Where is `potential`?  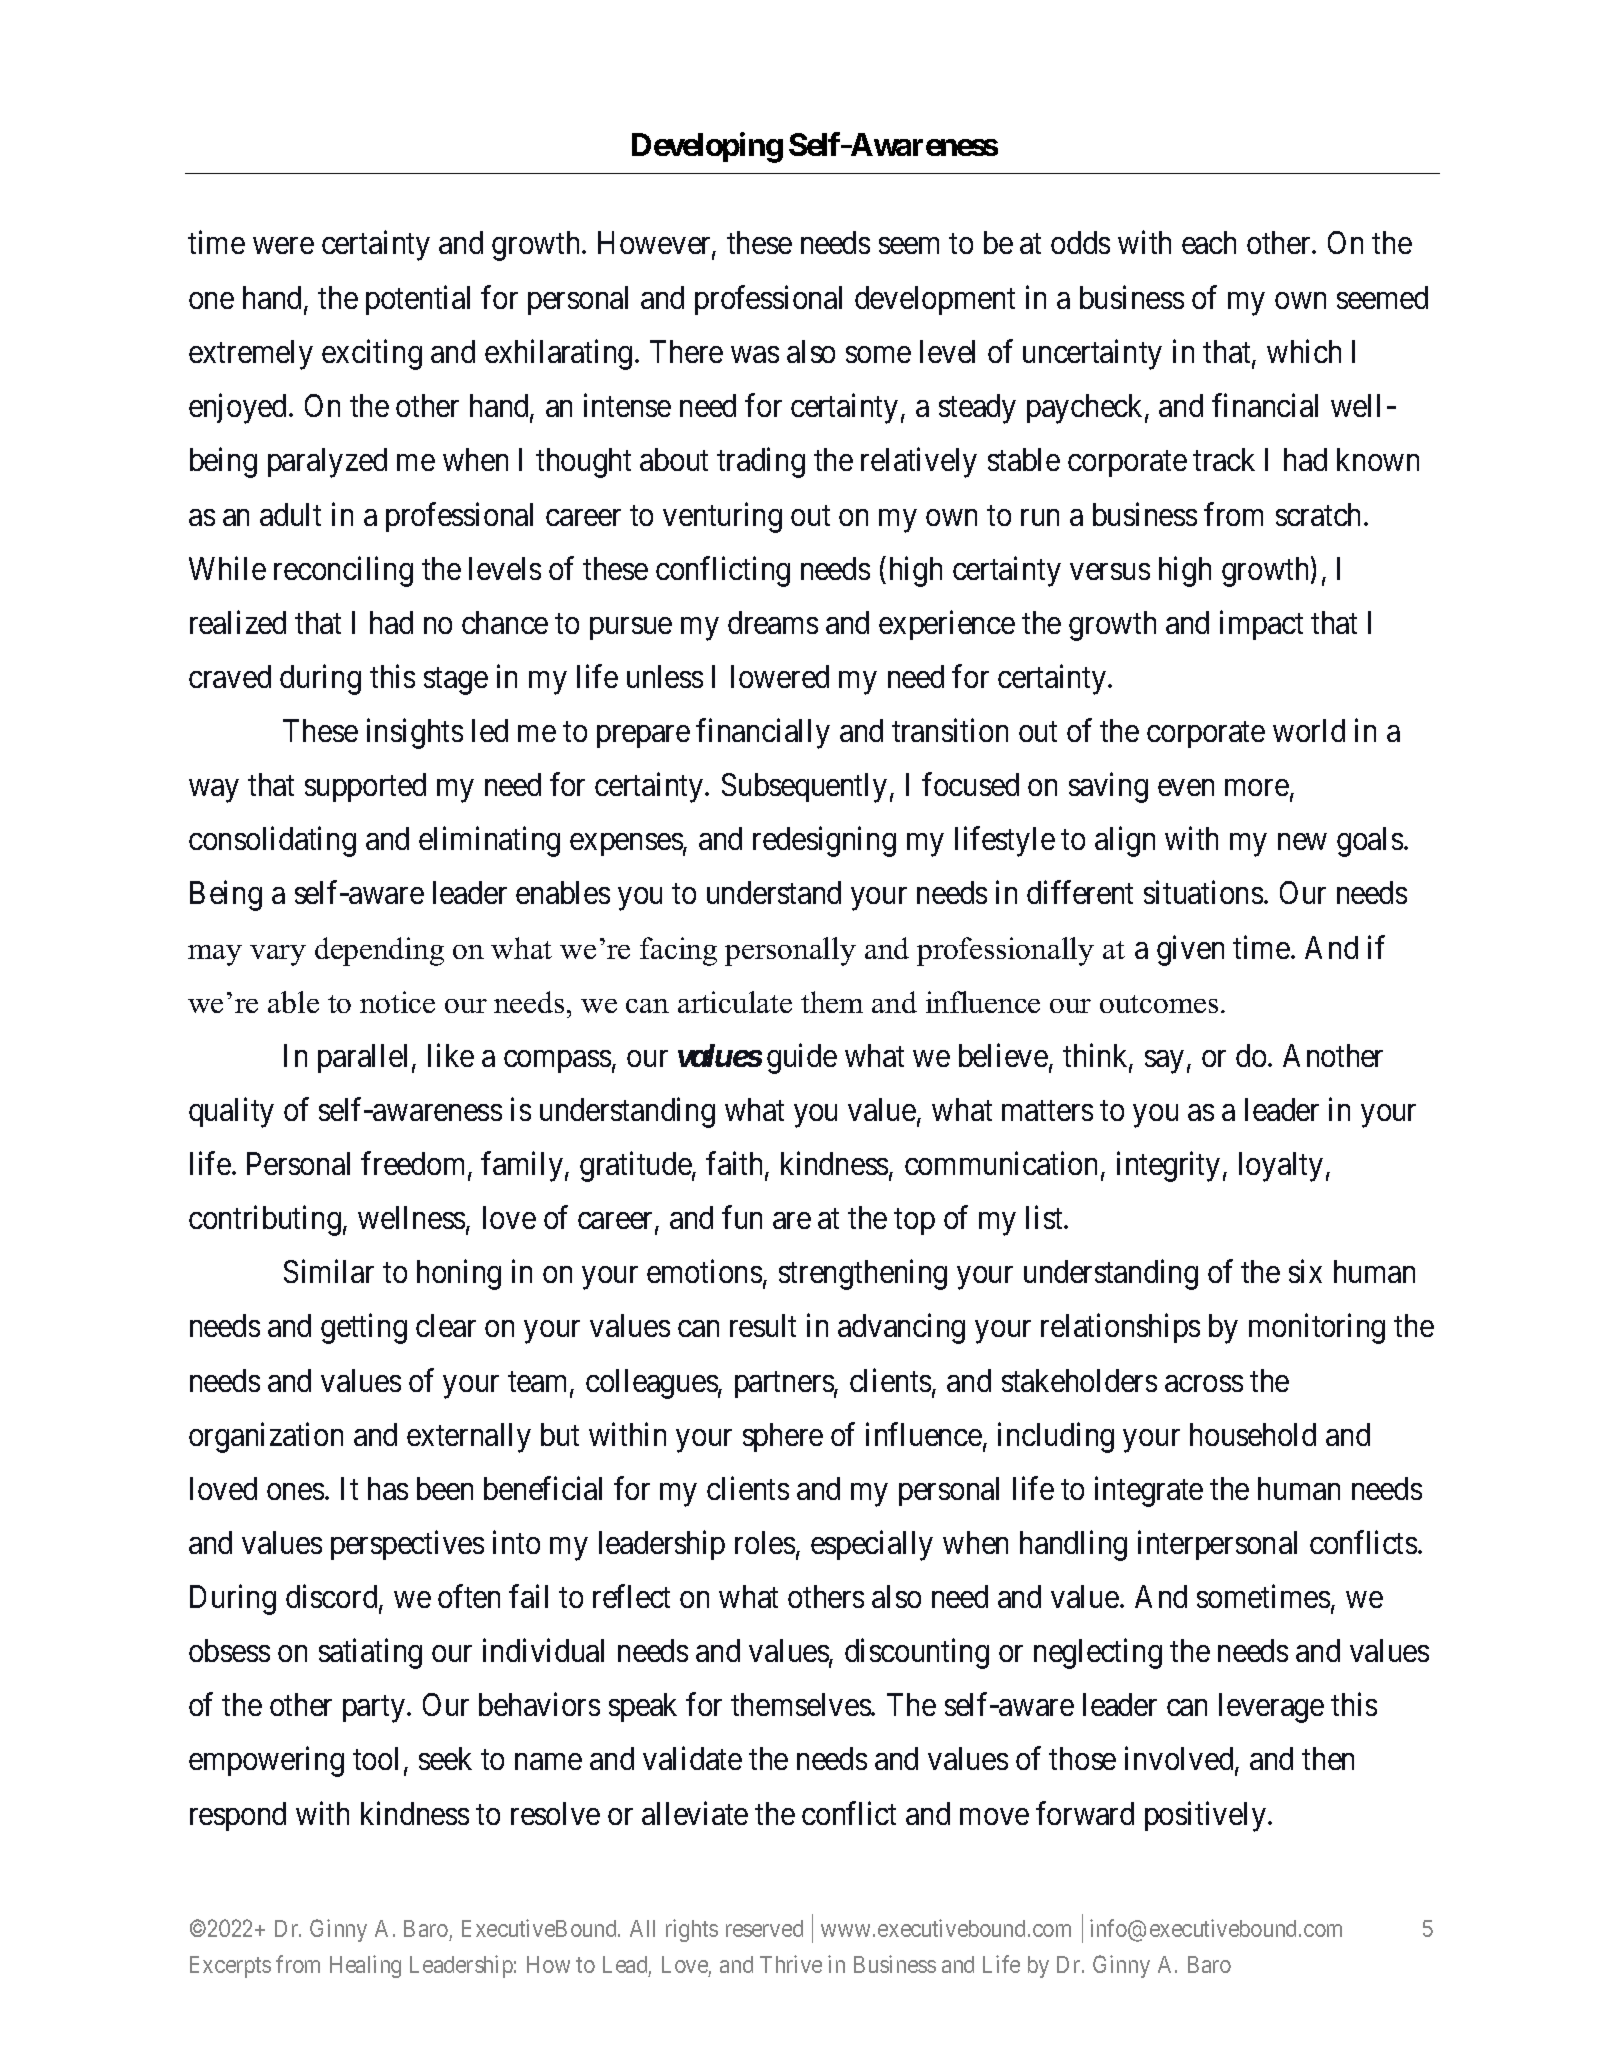 potential is located at coordinates (418, 300).
